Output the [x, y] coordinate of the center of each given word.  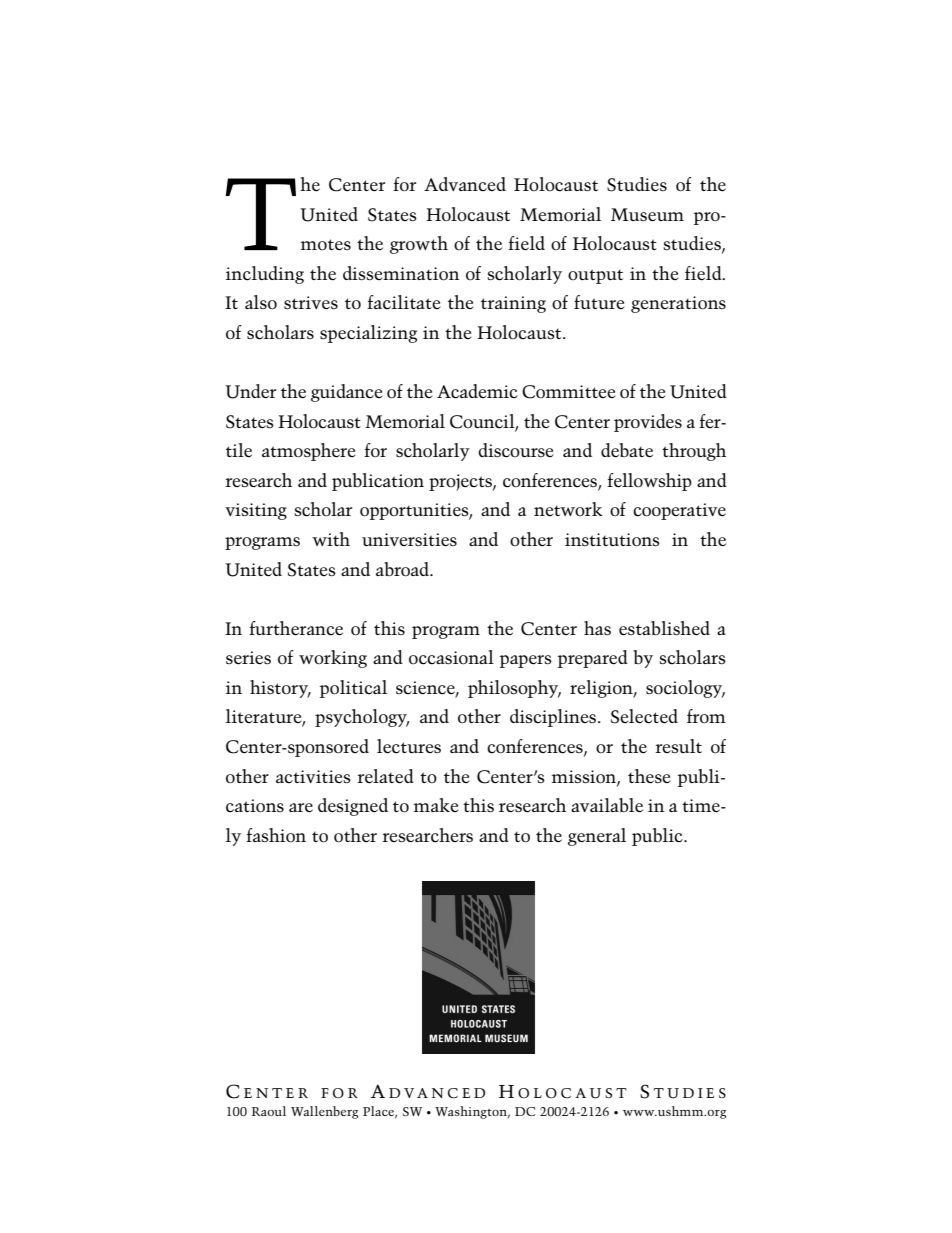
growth [419, 245]
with [331, 539]
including [265, 275]
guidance [346, 393]
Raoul [269, 1111]
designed [353, 807]
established [664, 628]
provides [648, 423]
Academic [477, 391]
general [597, 837]
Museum [647, 214]
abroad [403, 569]
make [436, 805]
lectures [409, 746]
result [678, 746]
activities [313, 777]
